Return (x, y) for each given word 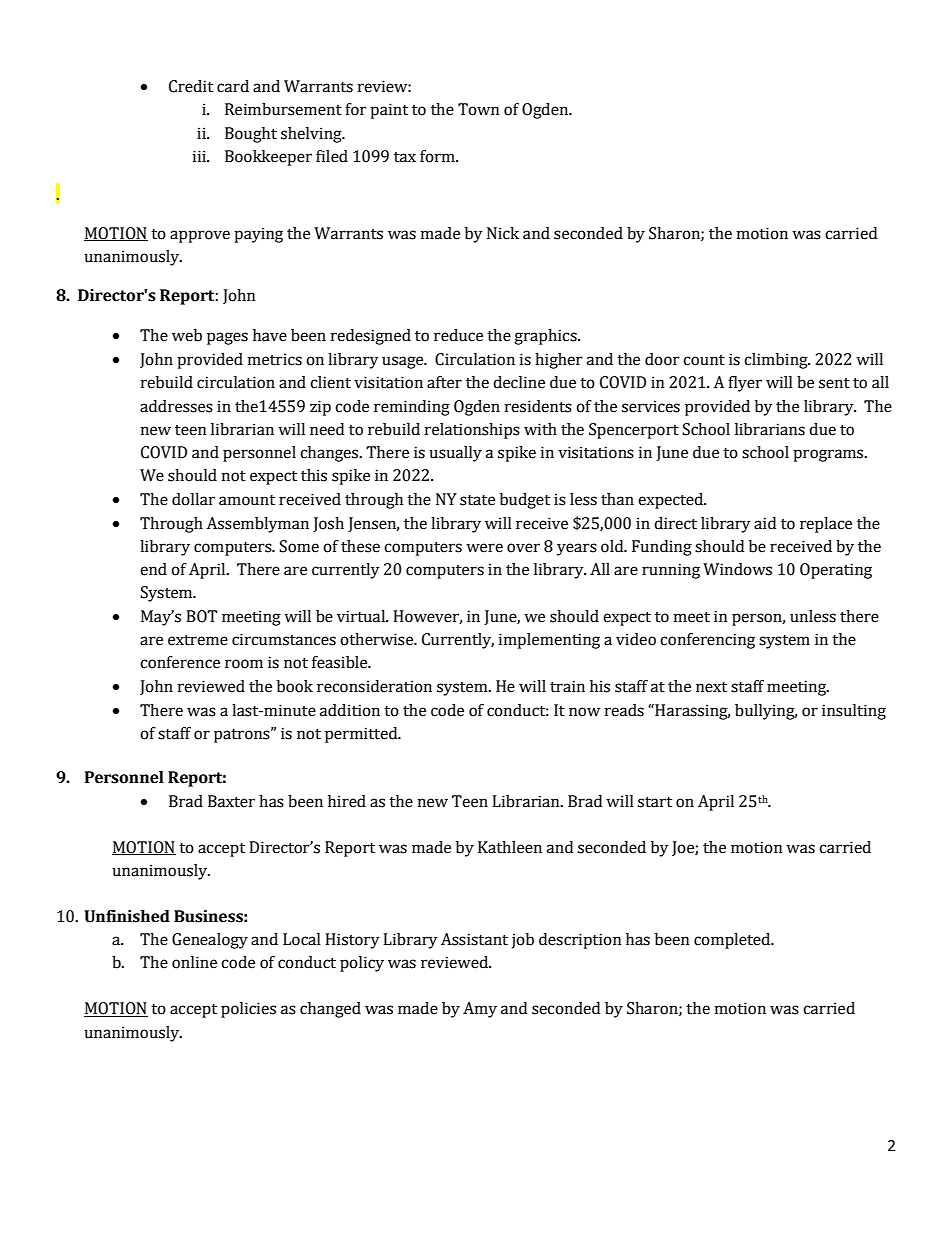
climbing (777, 361)
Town (479, 109)
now (584, 712)
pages (227, 338)
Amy (480, 1010)
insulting (854, 712)
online (194, 962)
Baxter (231, 801)
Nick (503, 233)
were (484, 548)
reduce (458, 335)
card (233, 86)
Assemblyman (257, 525)
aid (765, 523)
